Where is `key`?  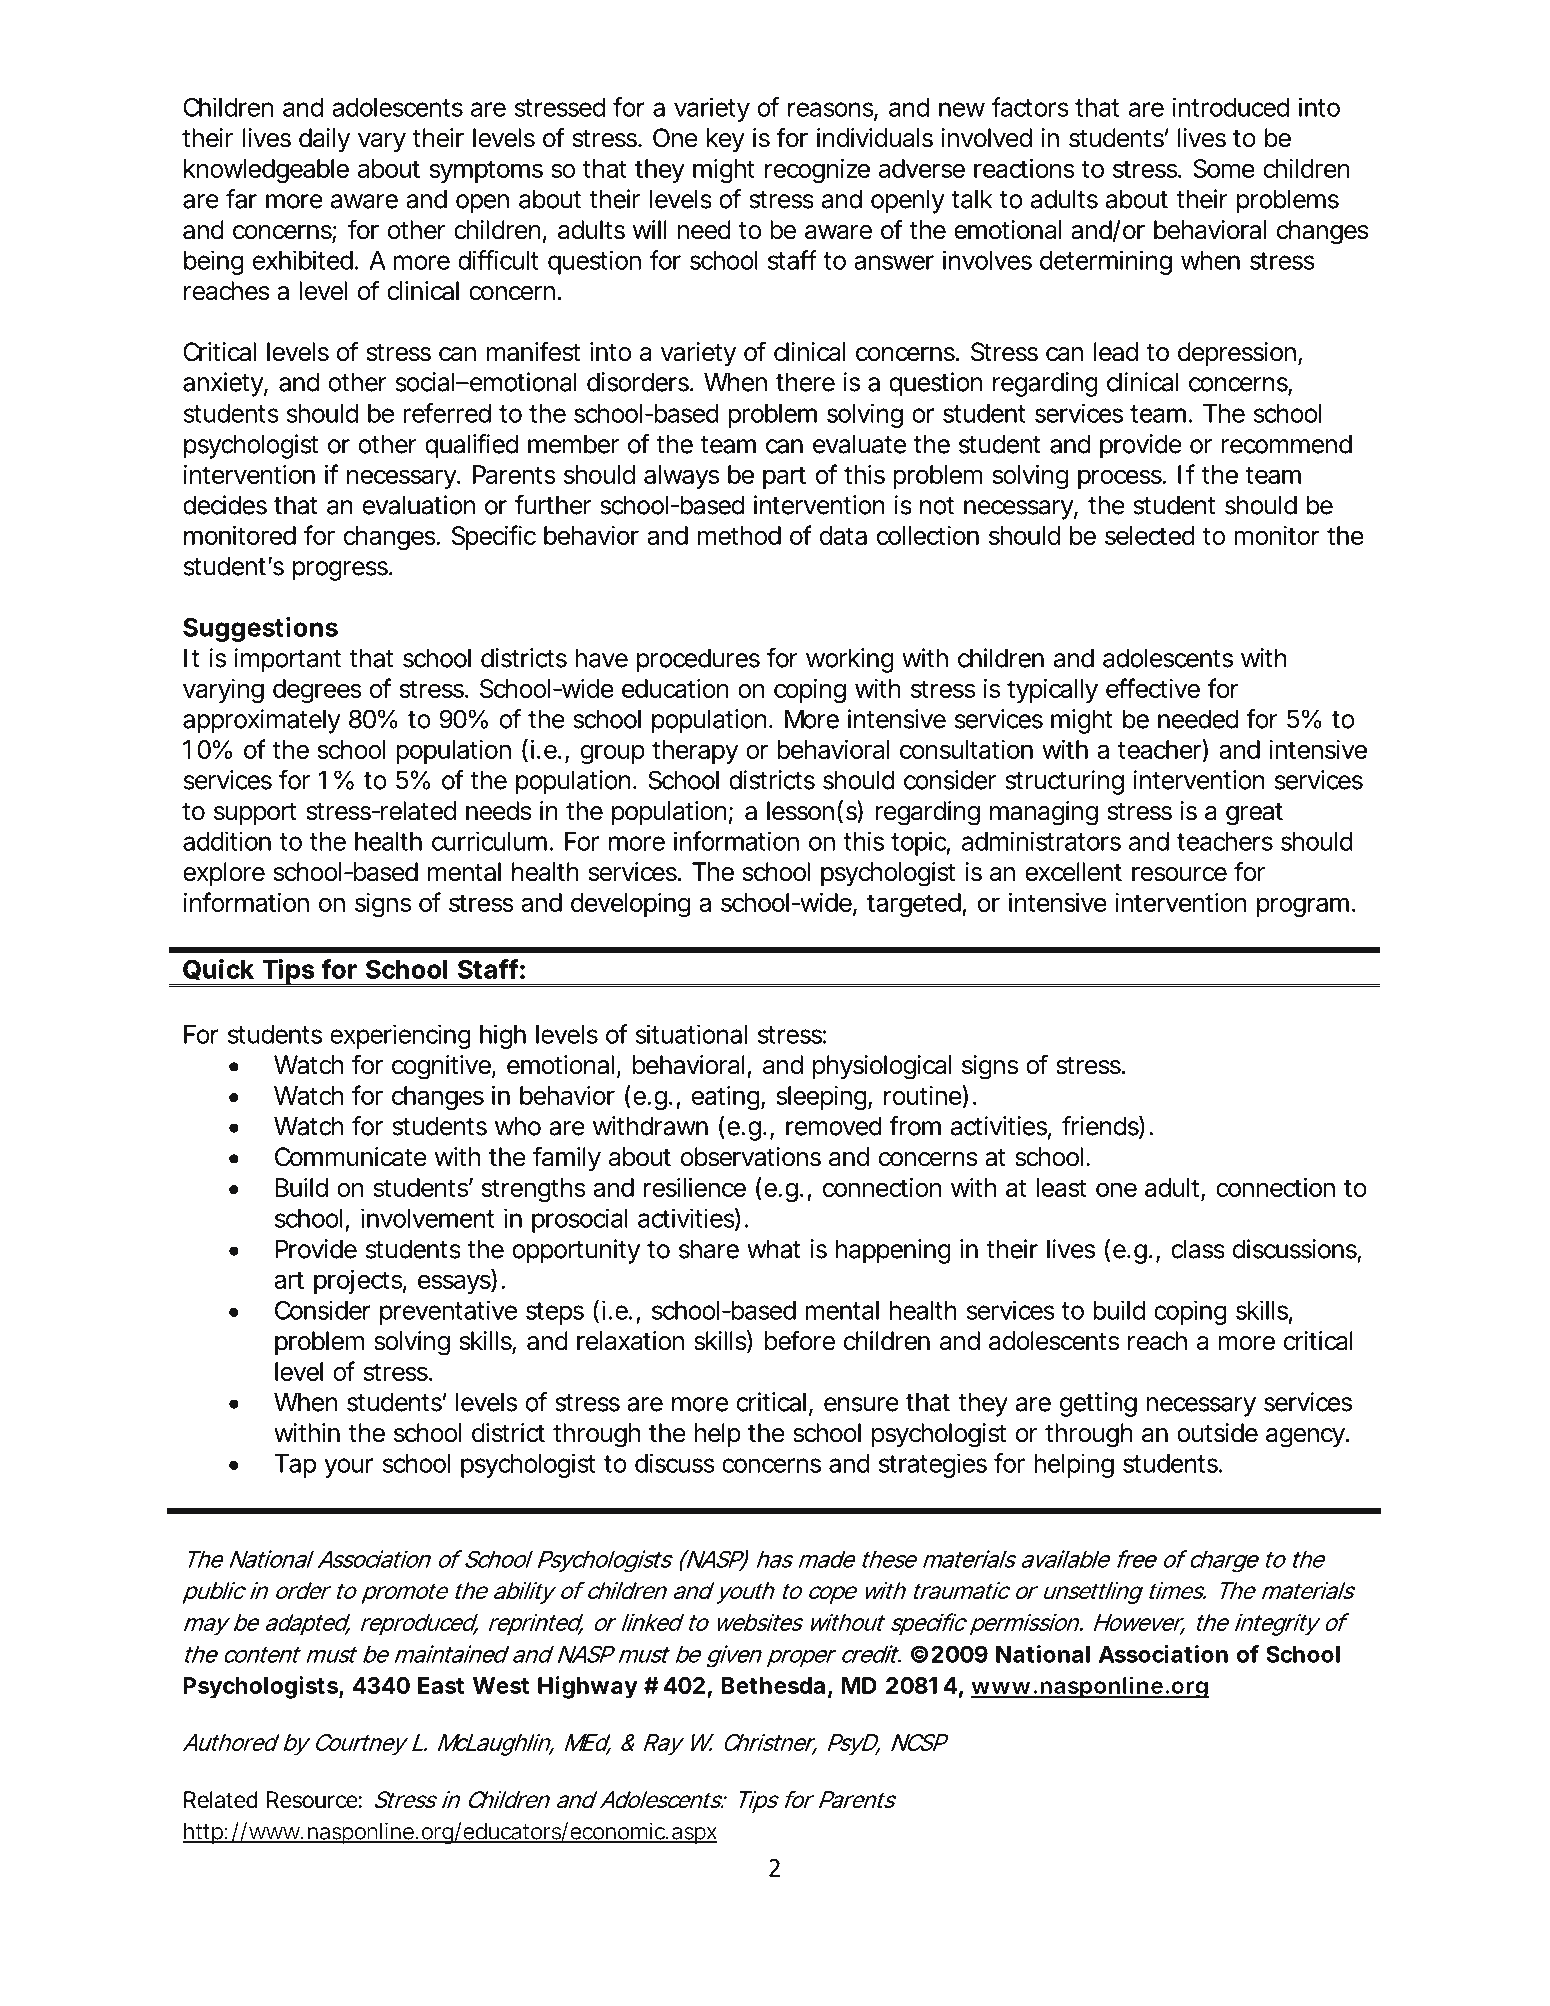 key is located at coordinates (726, 140).
